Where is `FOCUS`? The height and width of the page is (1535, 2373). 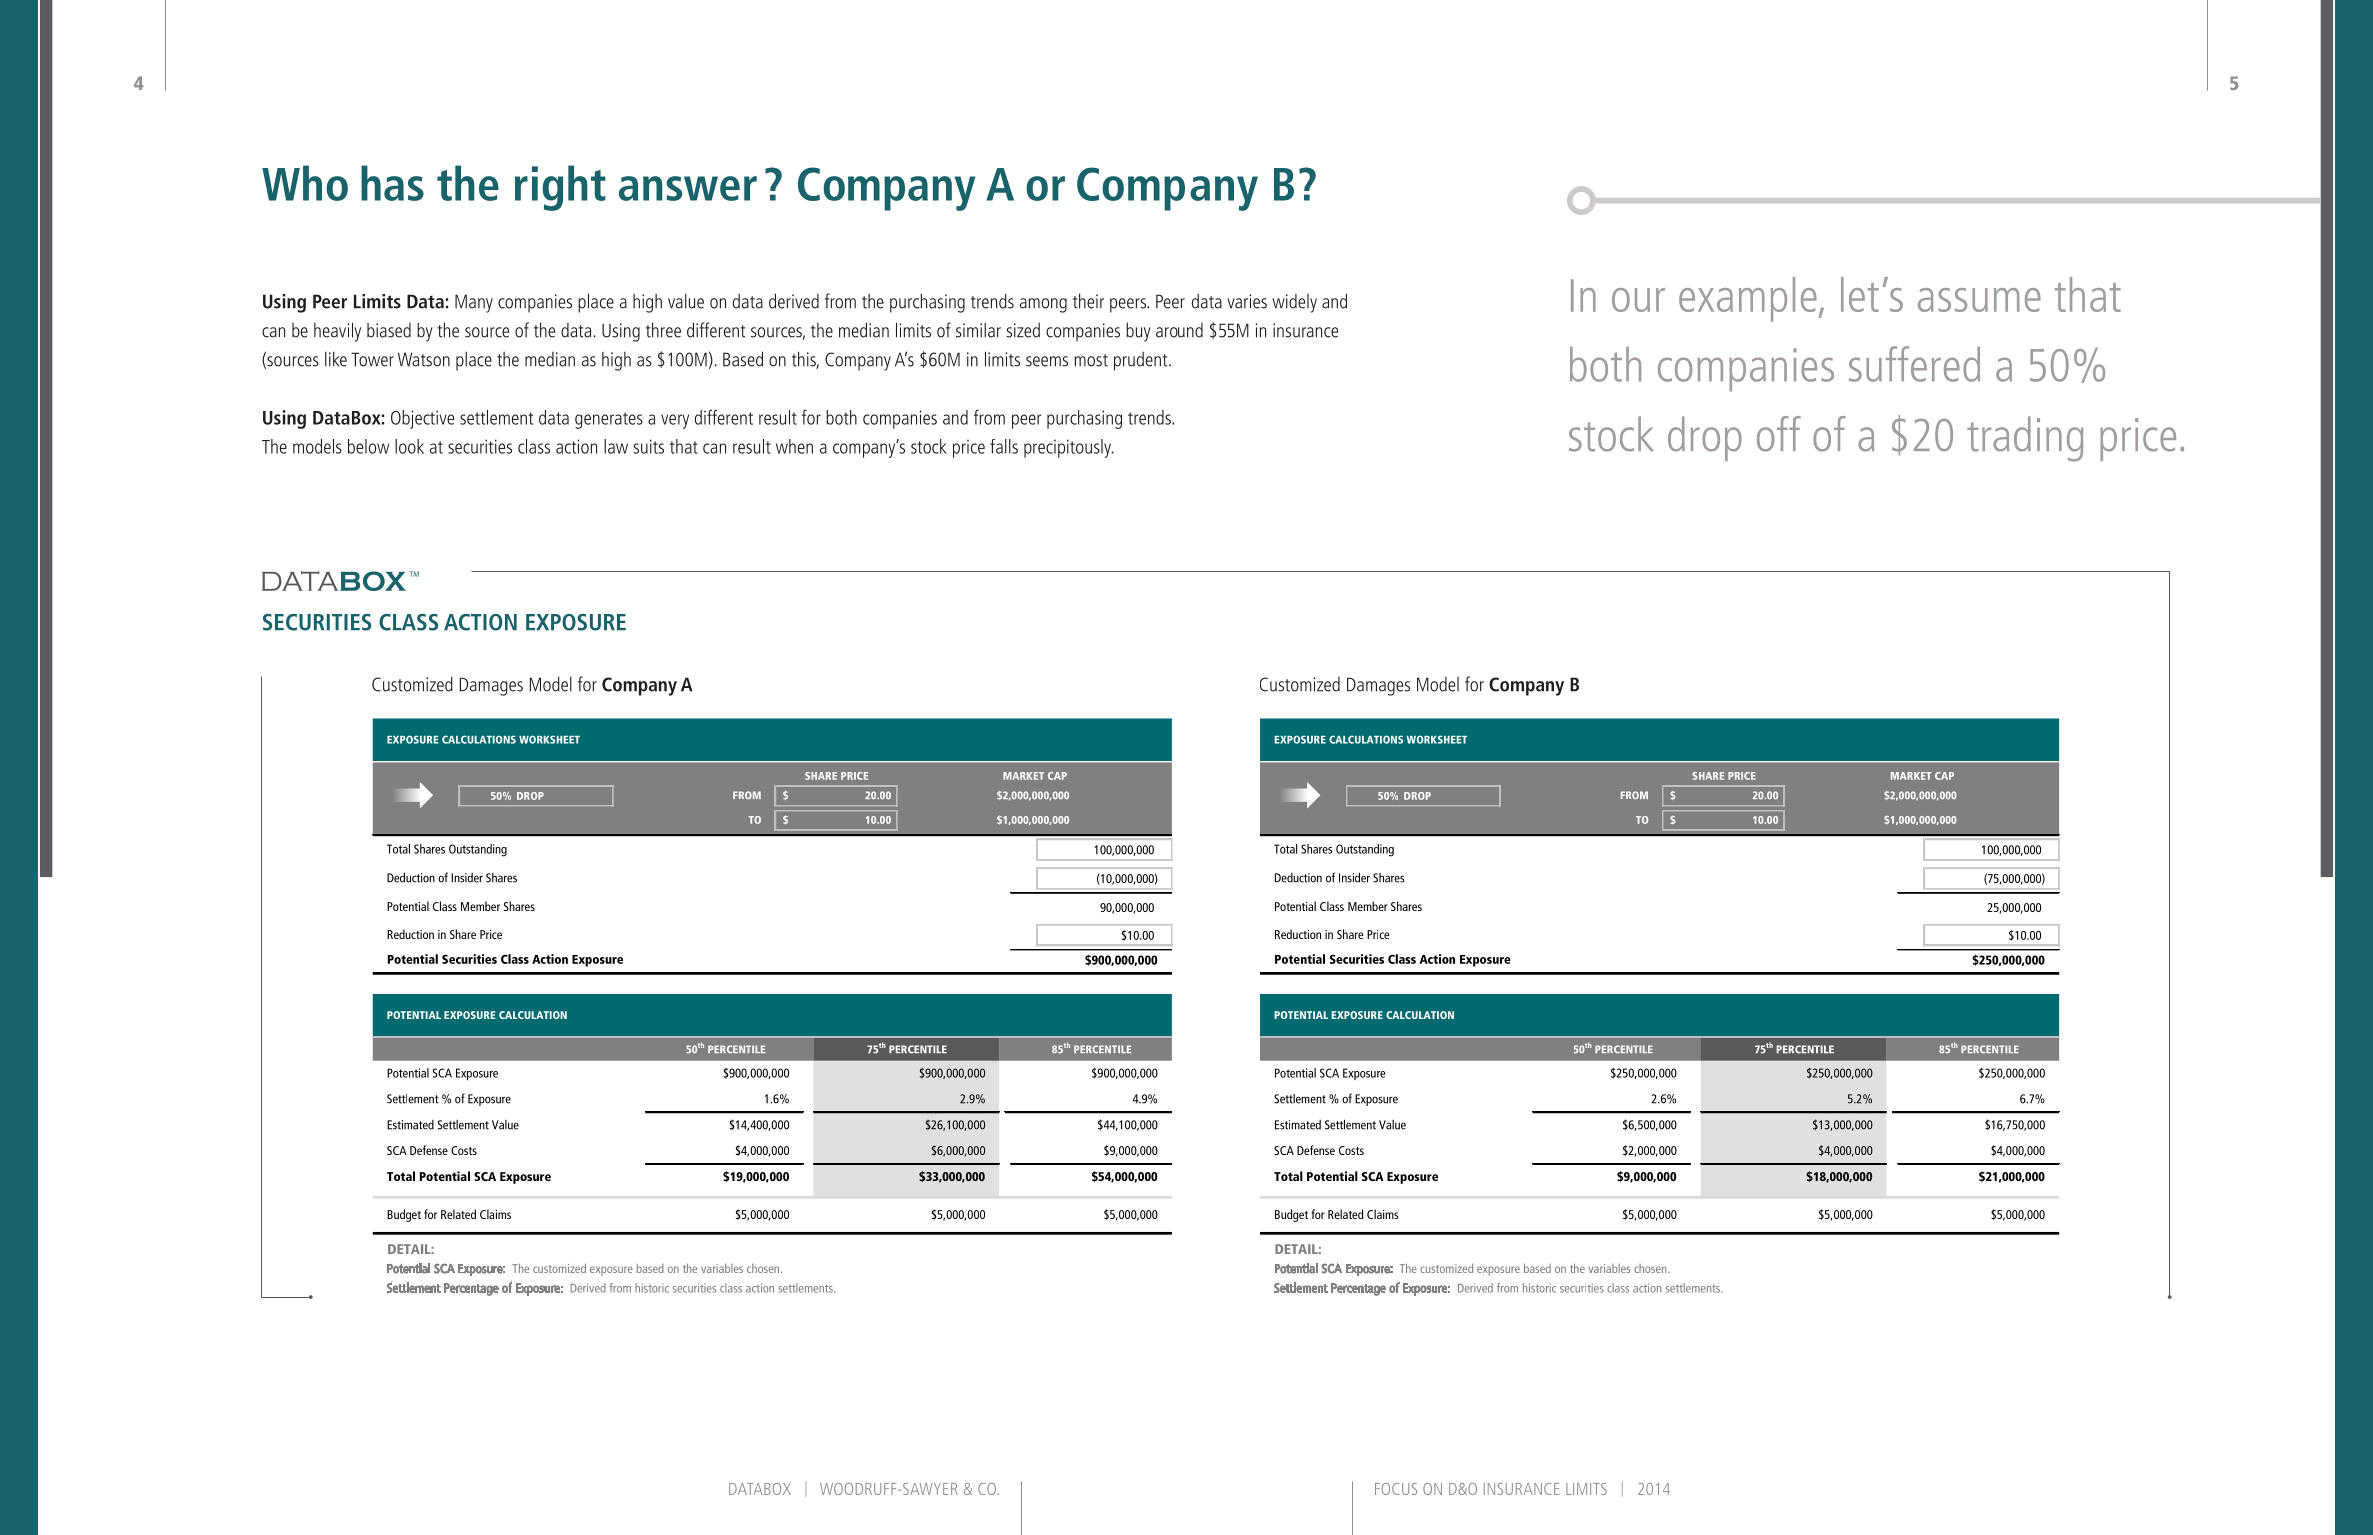
FOCUS is located at coordinates (1396, 1489).
